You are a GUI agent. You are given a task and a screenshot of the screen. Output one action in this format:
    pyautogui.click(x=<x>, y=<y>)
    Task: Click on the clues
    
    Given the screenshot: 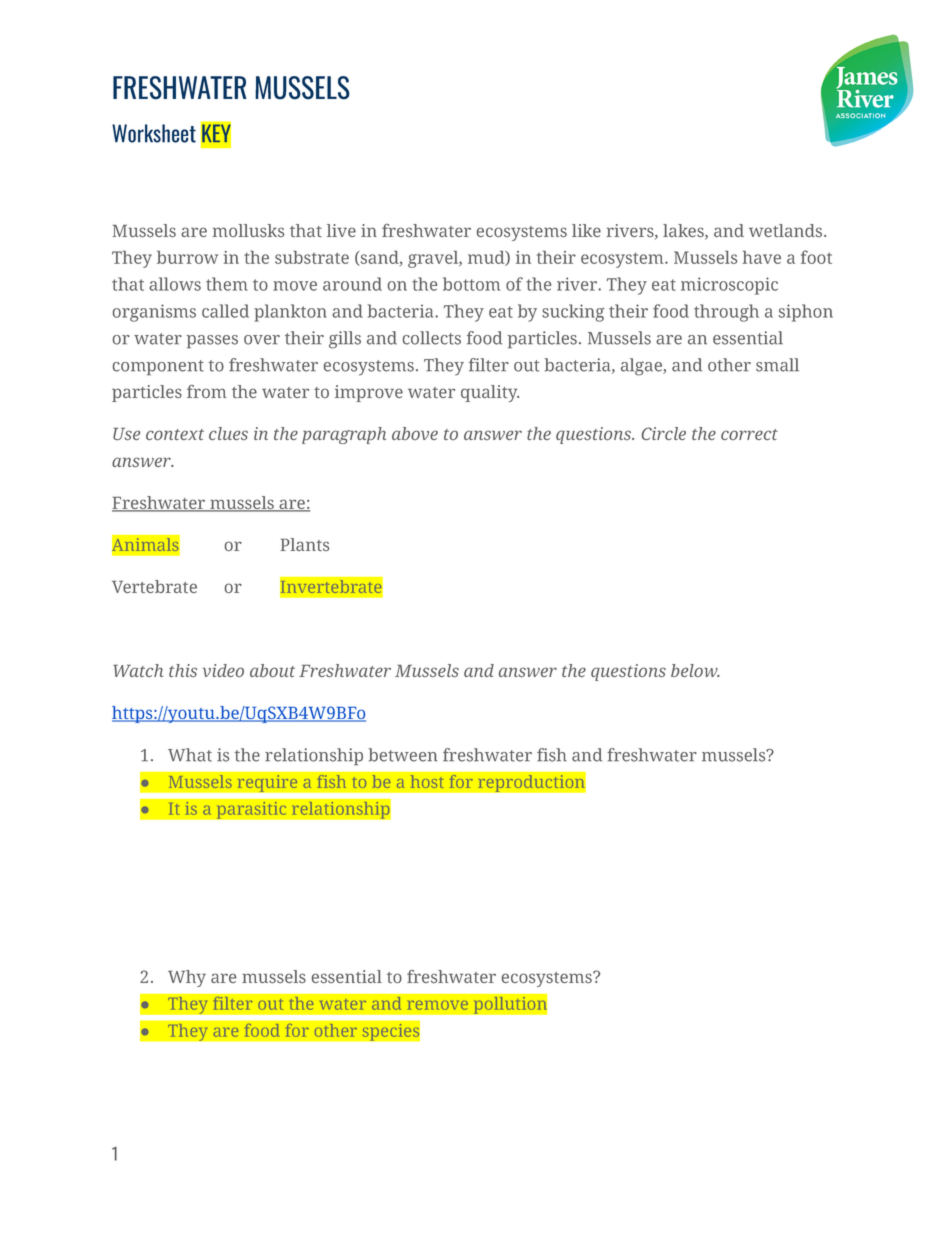 What is the action you would take?
    pyautogui.click(x=228, y=433)
